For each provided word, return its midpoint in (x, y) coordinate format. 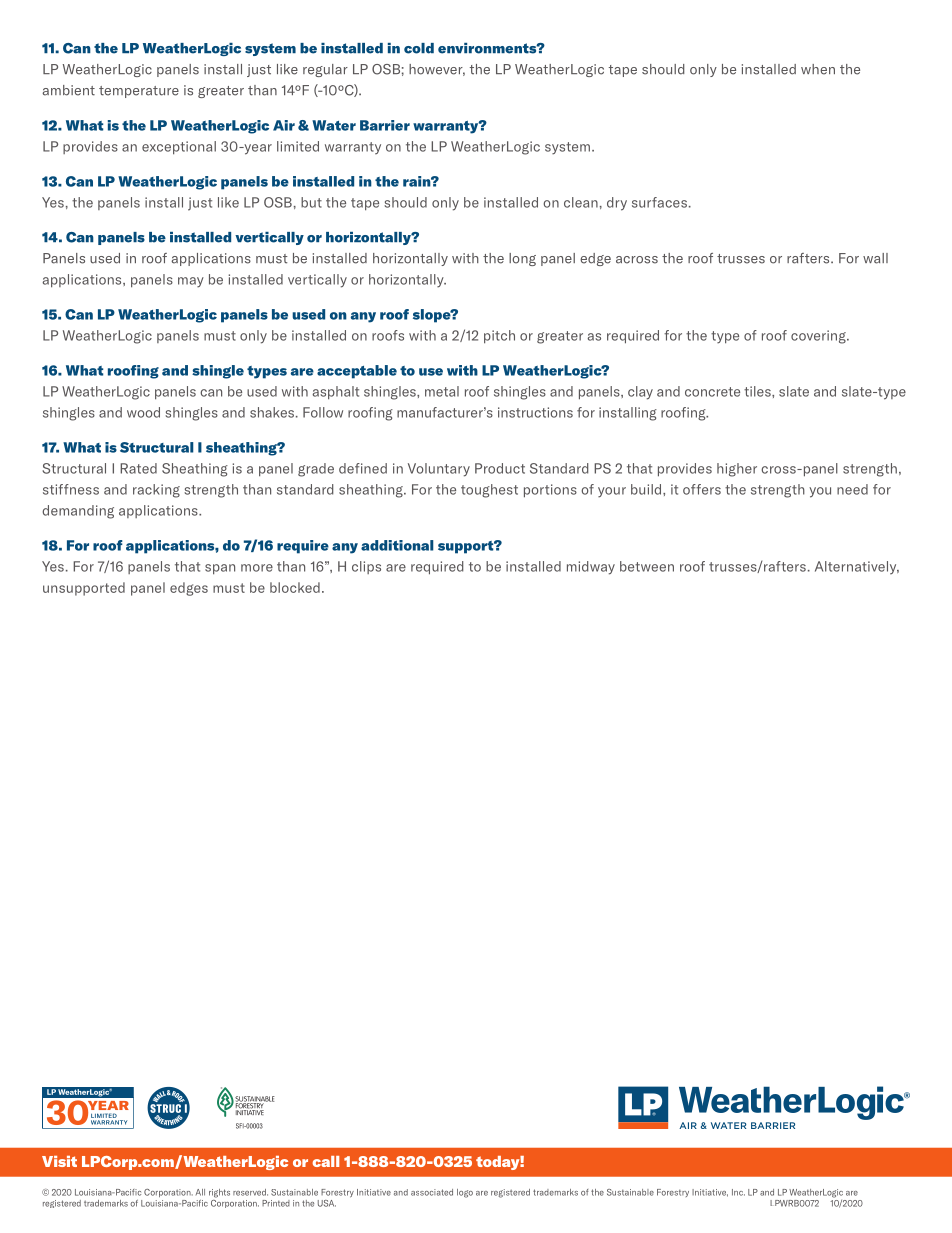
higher (737, 470)
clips (366, 567)
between (647, 566)
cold (419, 48)
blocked (295, 587)
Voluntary (439, 470)
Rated (138, 468)
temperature (139, 92)
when (818, 69)
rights (219, 1193)
